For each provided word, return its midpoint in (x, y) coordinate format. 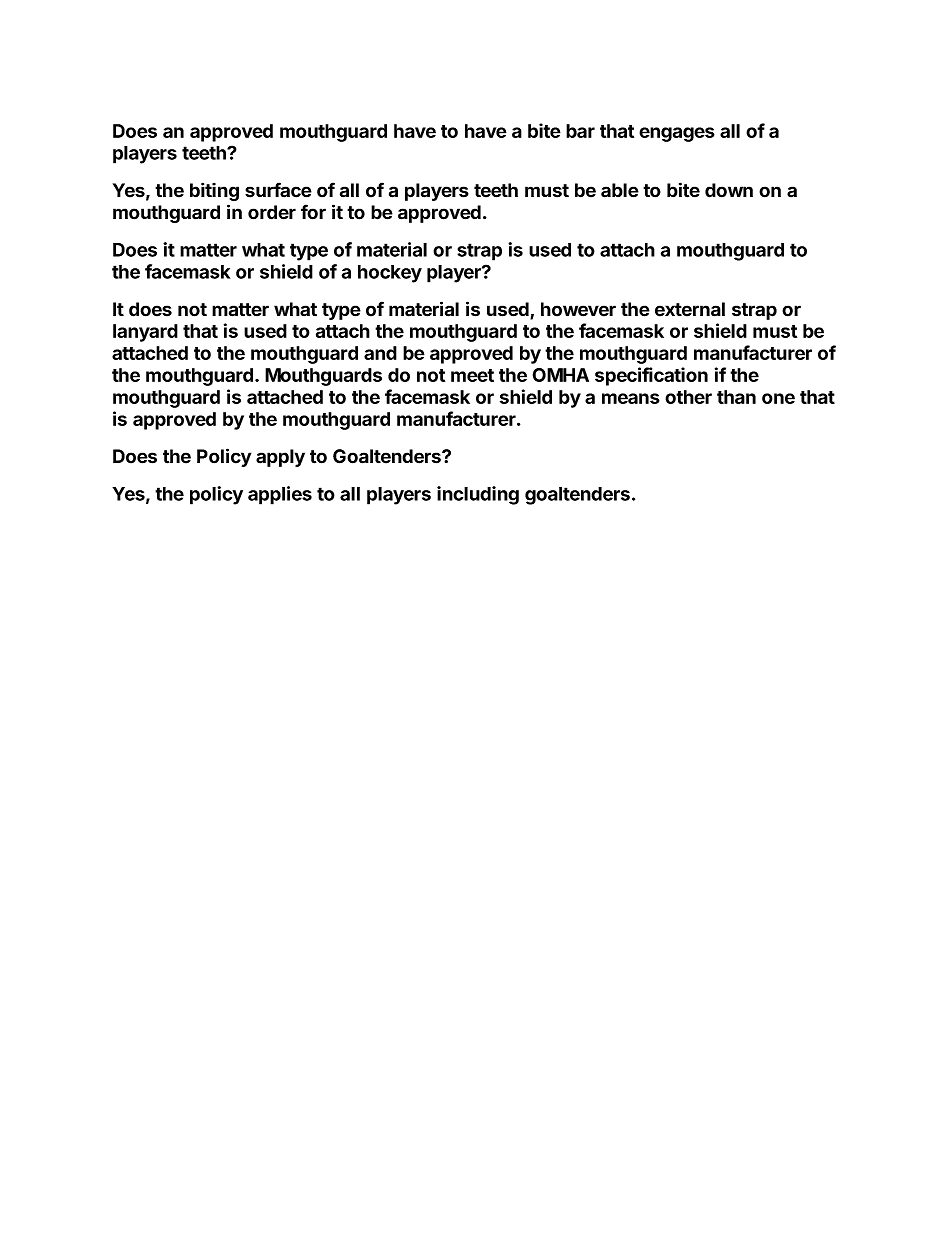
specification (651, 376)
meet (472, 375)
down (729, 190)
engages (677, 134)
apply (280, 458)
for (313, 212)
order (272, 212)
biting (214, 191)
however (578, 309)
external (690, 309)
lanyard (145, 333)
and (380, 353)
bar (580, 131)
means (631, 398)
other (688, 397)
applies (280, 495)
